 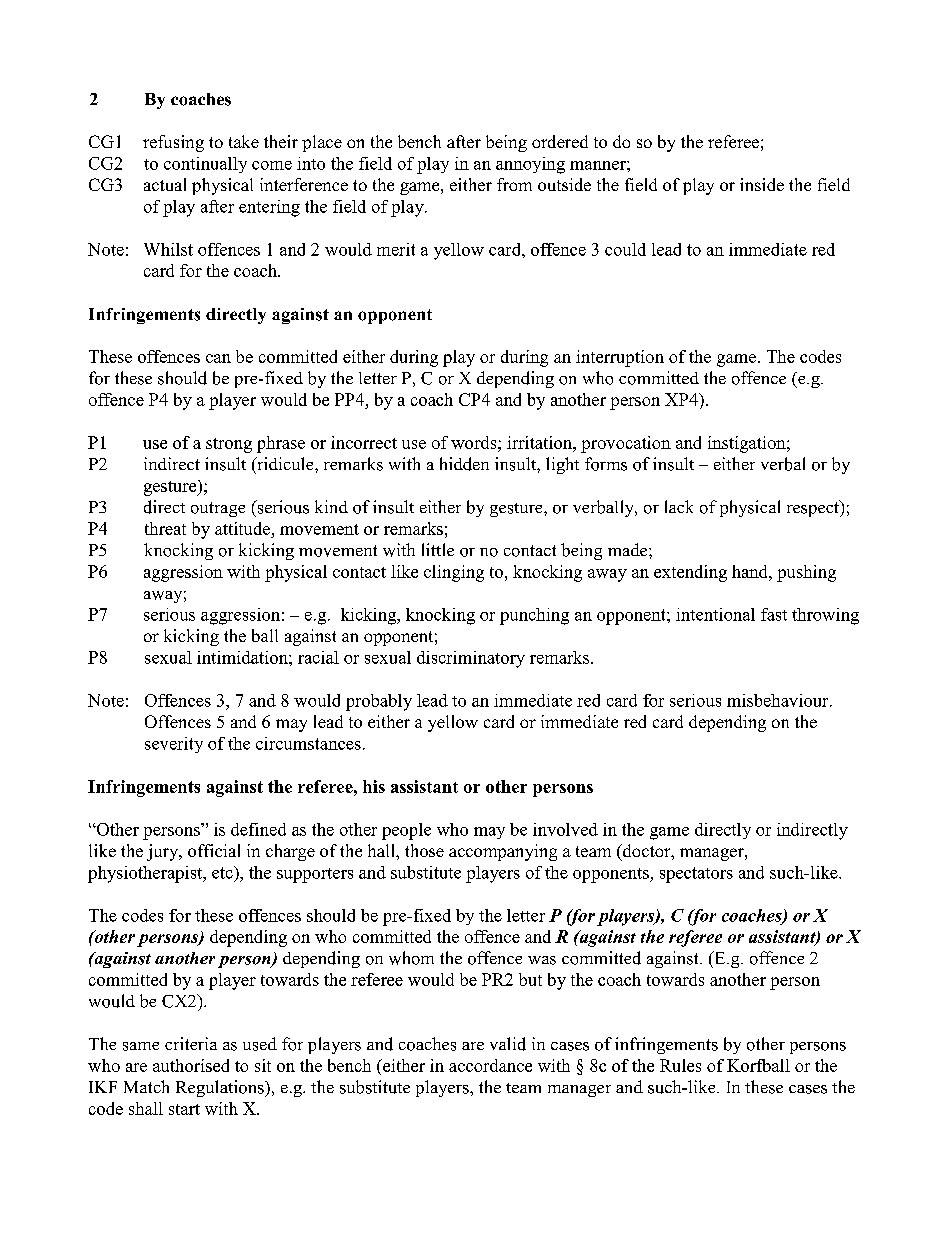 What do you see at coordinates (715, 614) in the screenshot?
I see `intentional` at bounding box center [715, 614].
